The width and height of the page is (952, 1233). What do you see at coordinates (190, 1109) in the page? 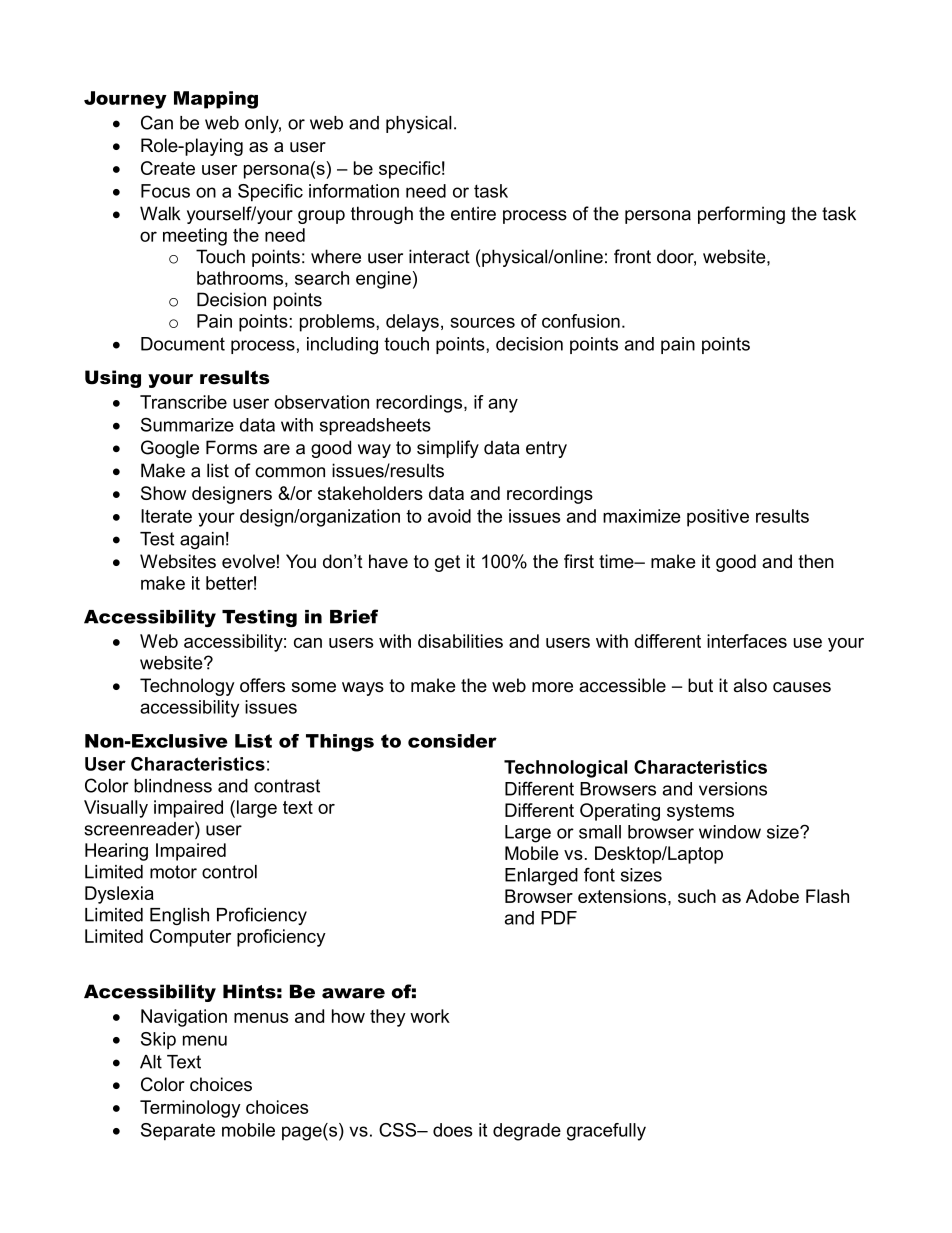
I see `Terminology` at bounding box center [190, 1109].
